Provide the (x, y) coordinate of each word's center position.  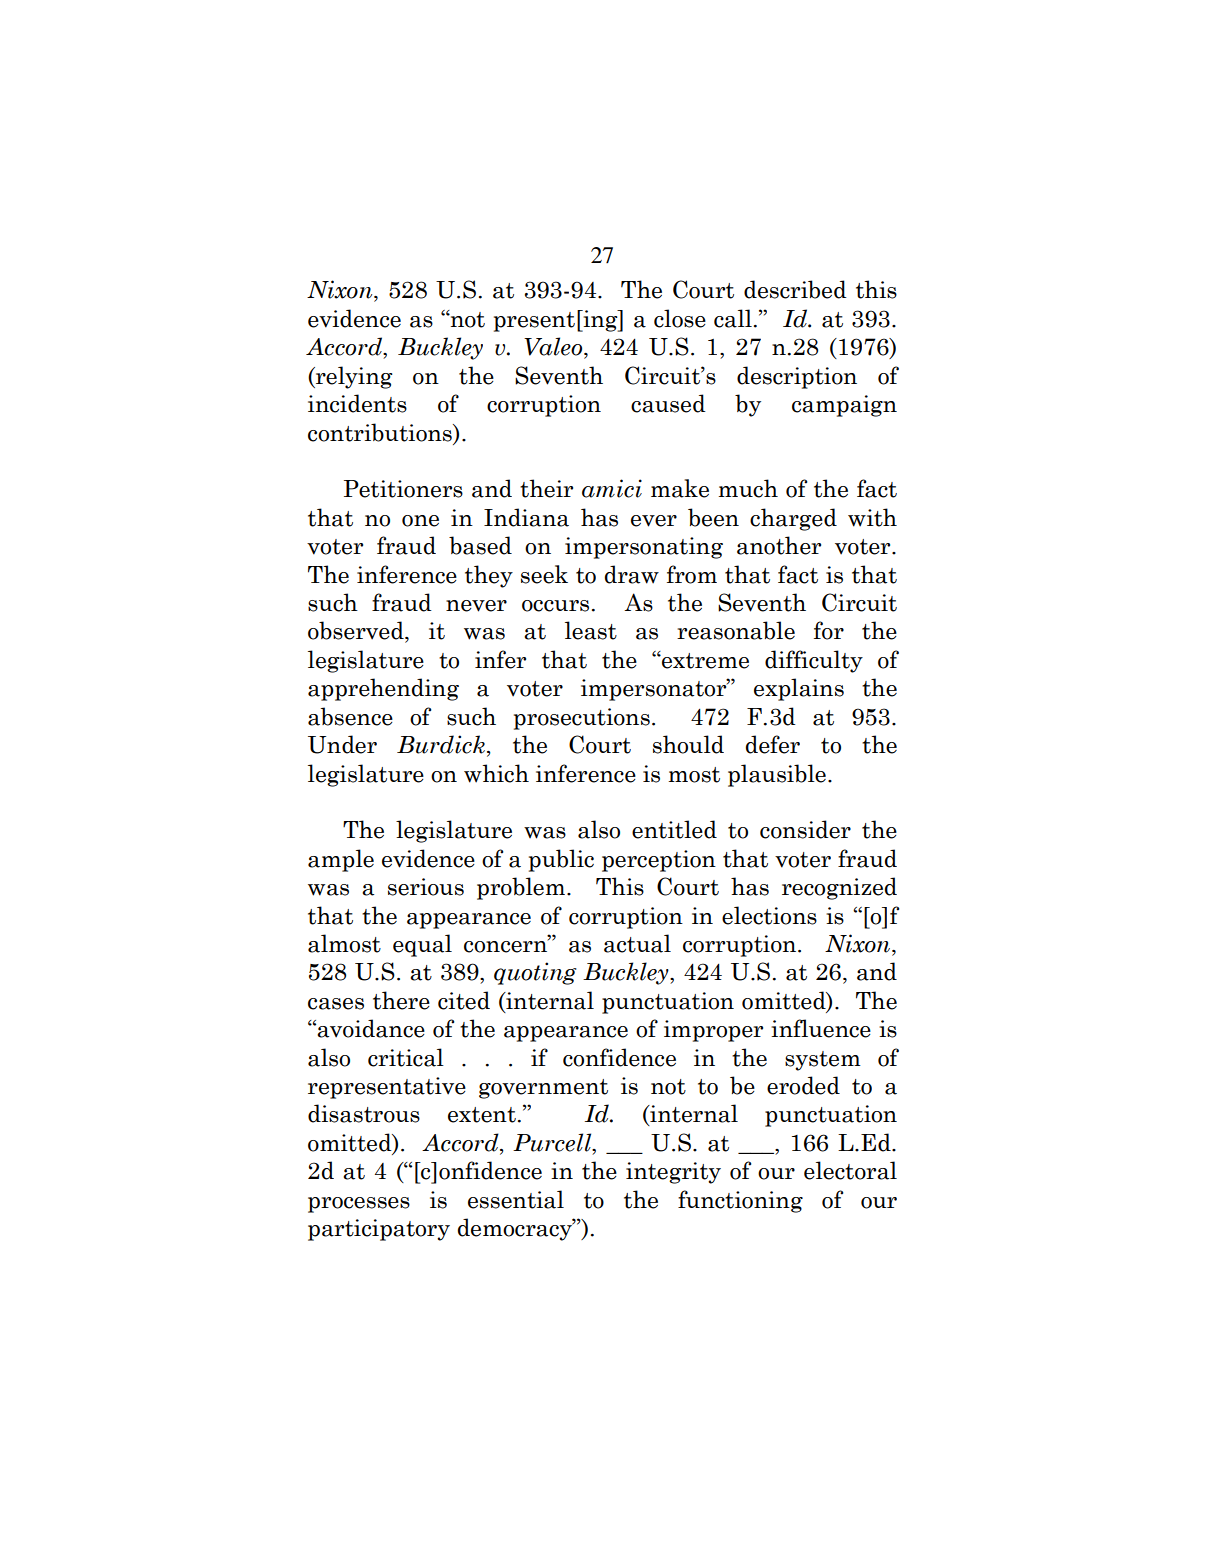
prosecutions (582, 719)
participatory (379, 1230)
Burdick (442, 745)
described (795, 289)
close (680, 318)
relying (353, 377)
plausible (777, 775)
